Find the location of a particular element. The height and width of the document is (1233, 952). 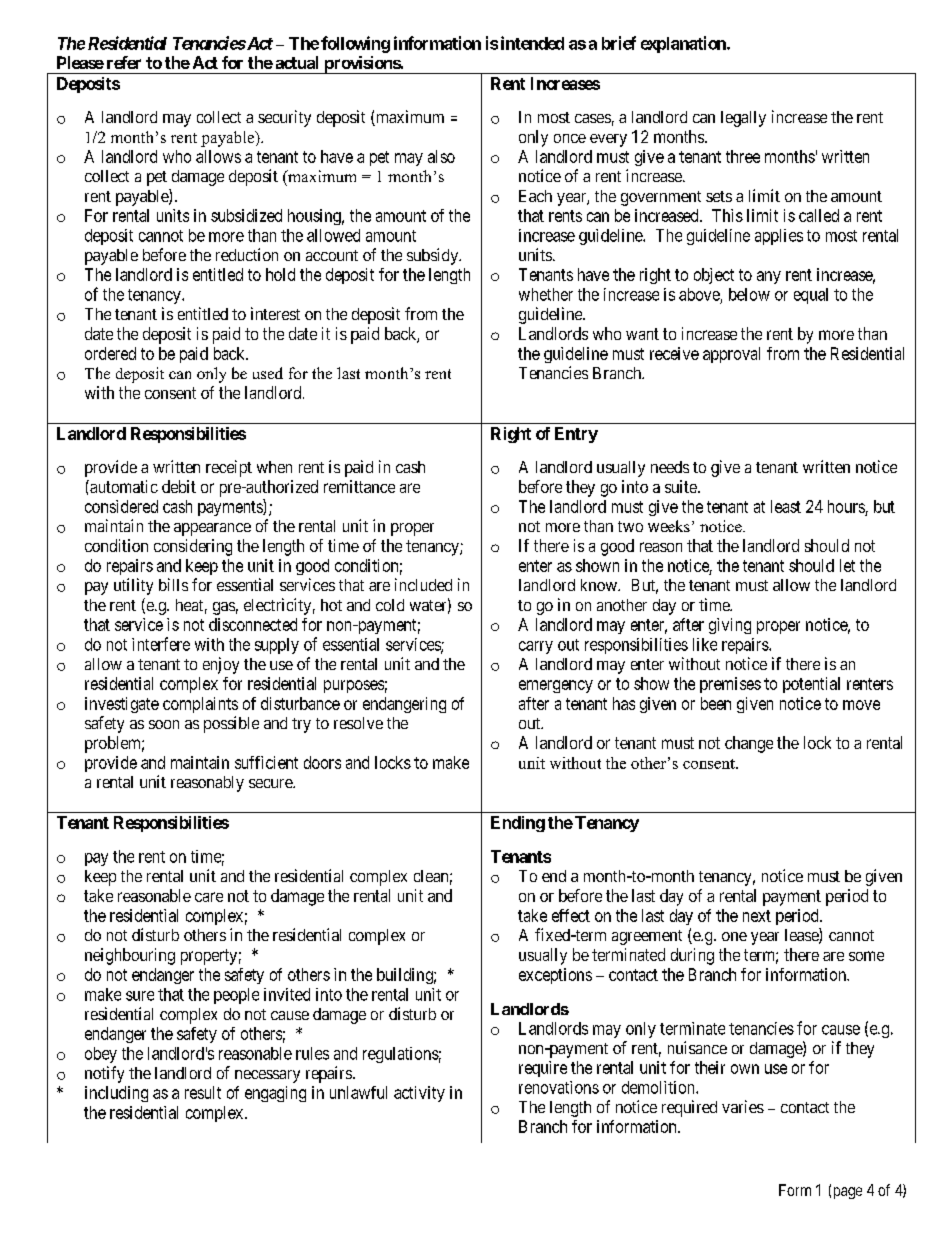

varies is located at coordinates (743, 1106).
